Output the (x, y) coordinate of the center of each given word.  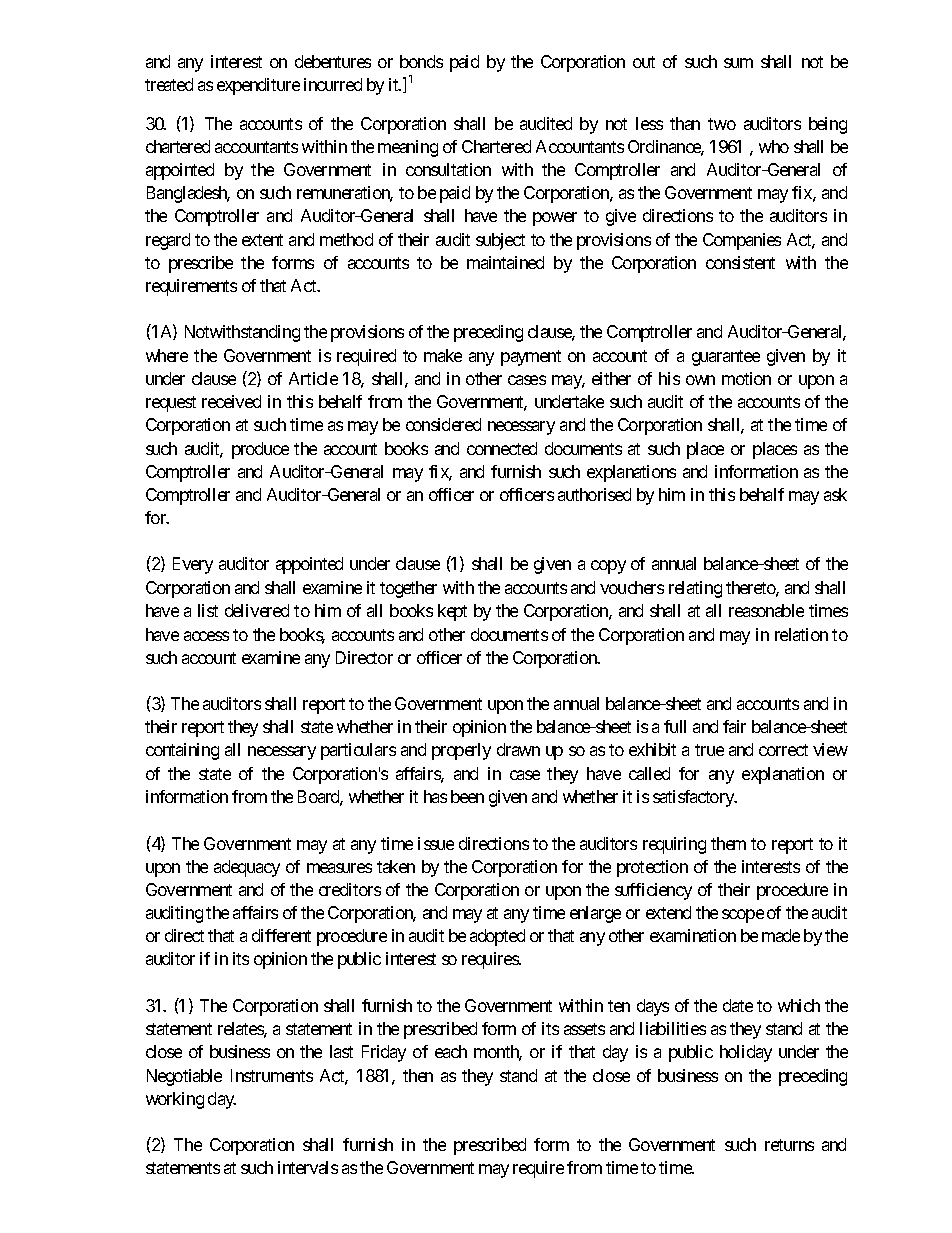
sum (738, 63)
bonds (421, 61)
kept (452, 612)
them (728, 843)
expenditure (258, 86)
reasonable (766, 610)
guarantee (726, 358)
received (231, 401)
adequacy (247, 868)
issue (436, 843)
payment (531, 358)
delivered (257, 610)
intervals (308, 1167)
